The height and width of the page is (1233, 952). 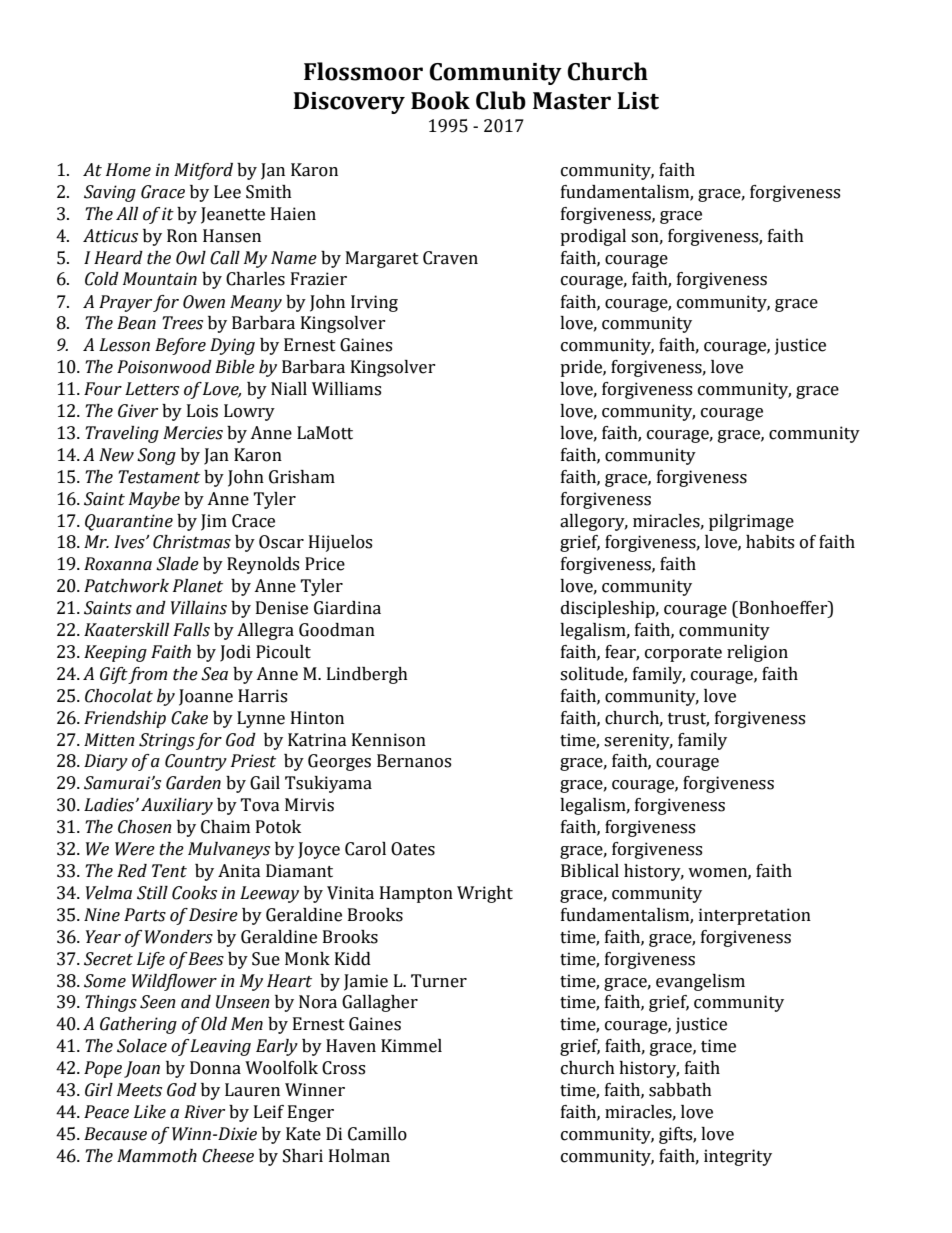 What do you see at coordinates (204, 1112) in the page?
I see `River` at bounding box center [204, 1112].
